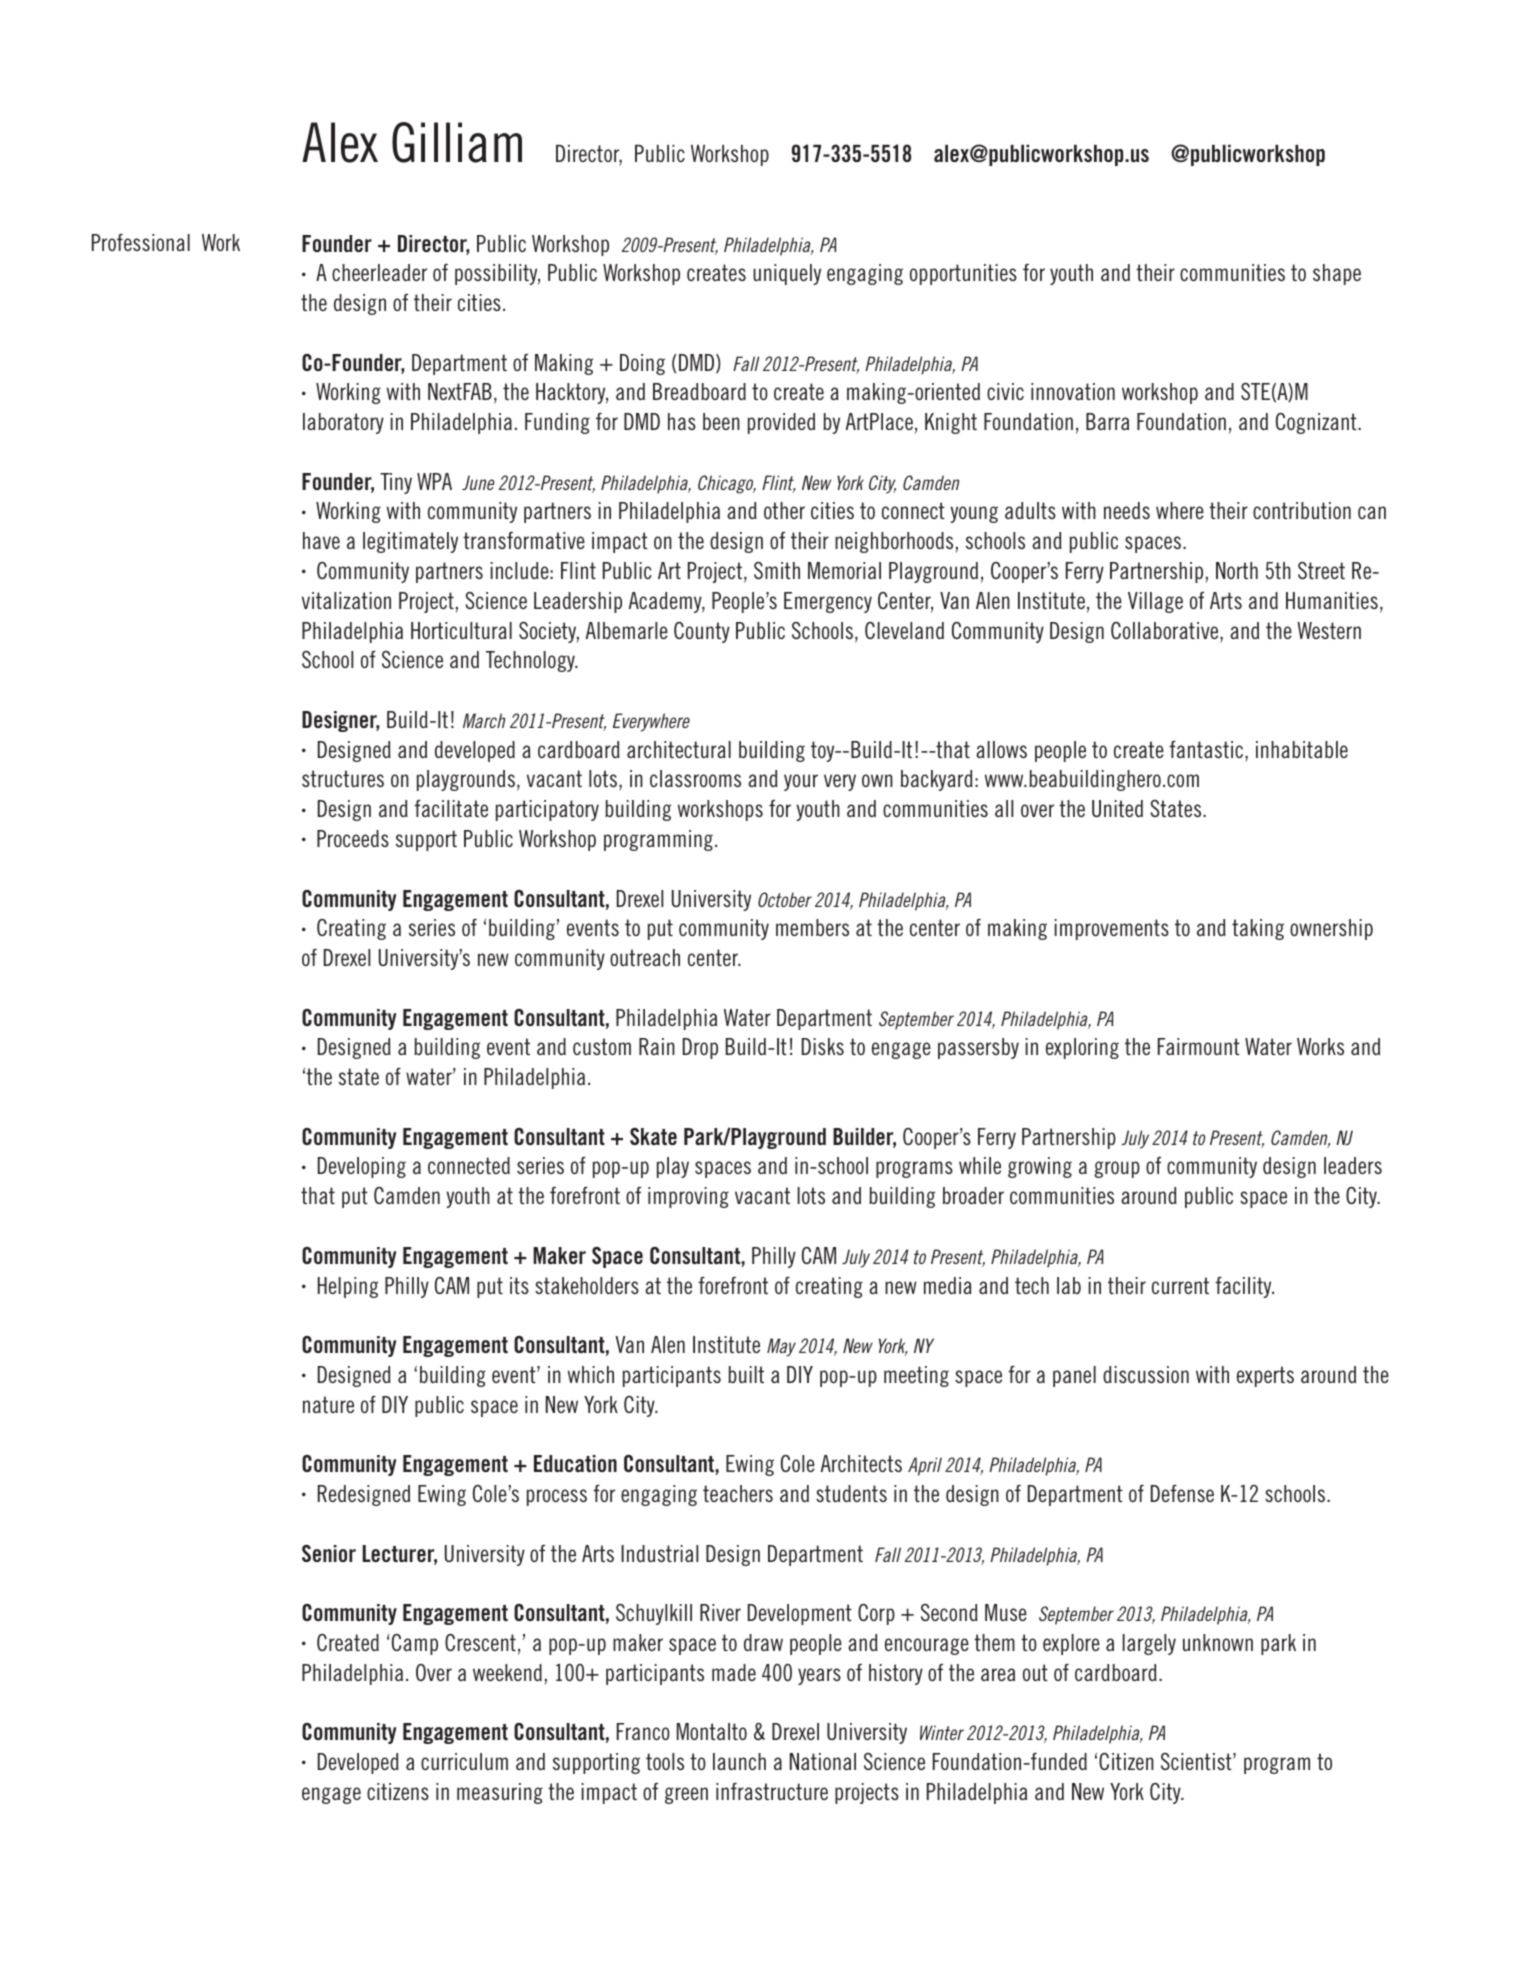  I want to click on cheerleader, so click(379, 272).
